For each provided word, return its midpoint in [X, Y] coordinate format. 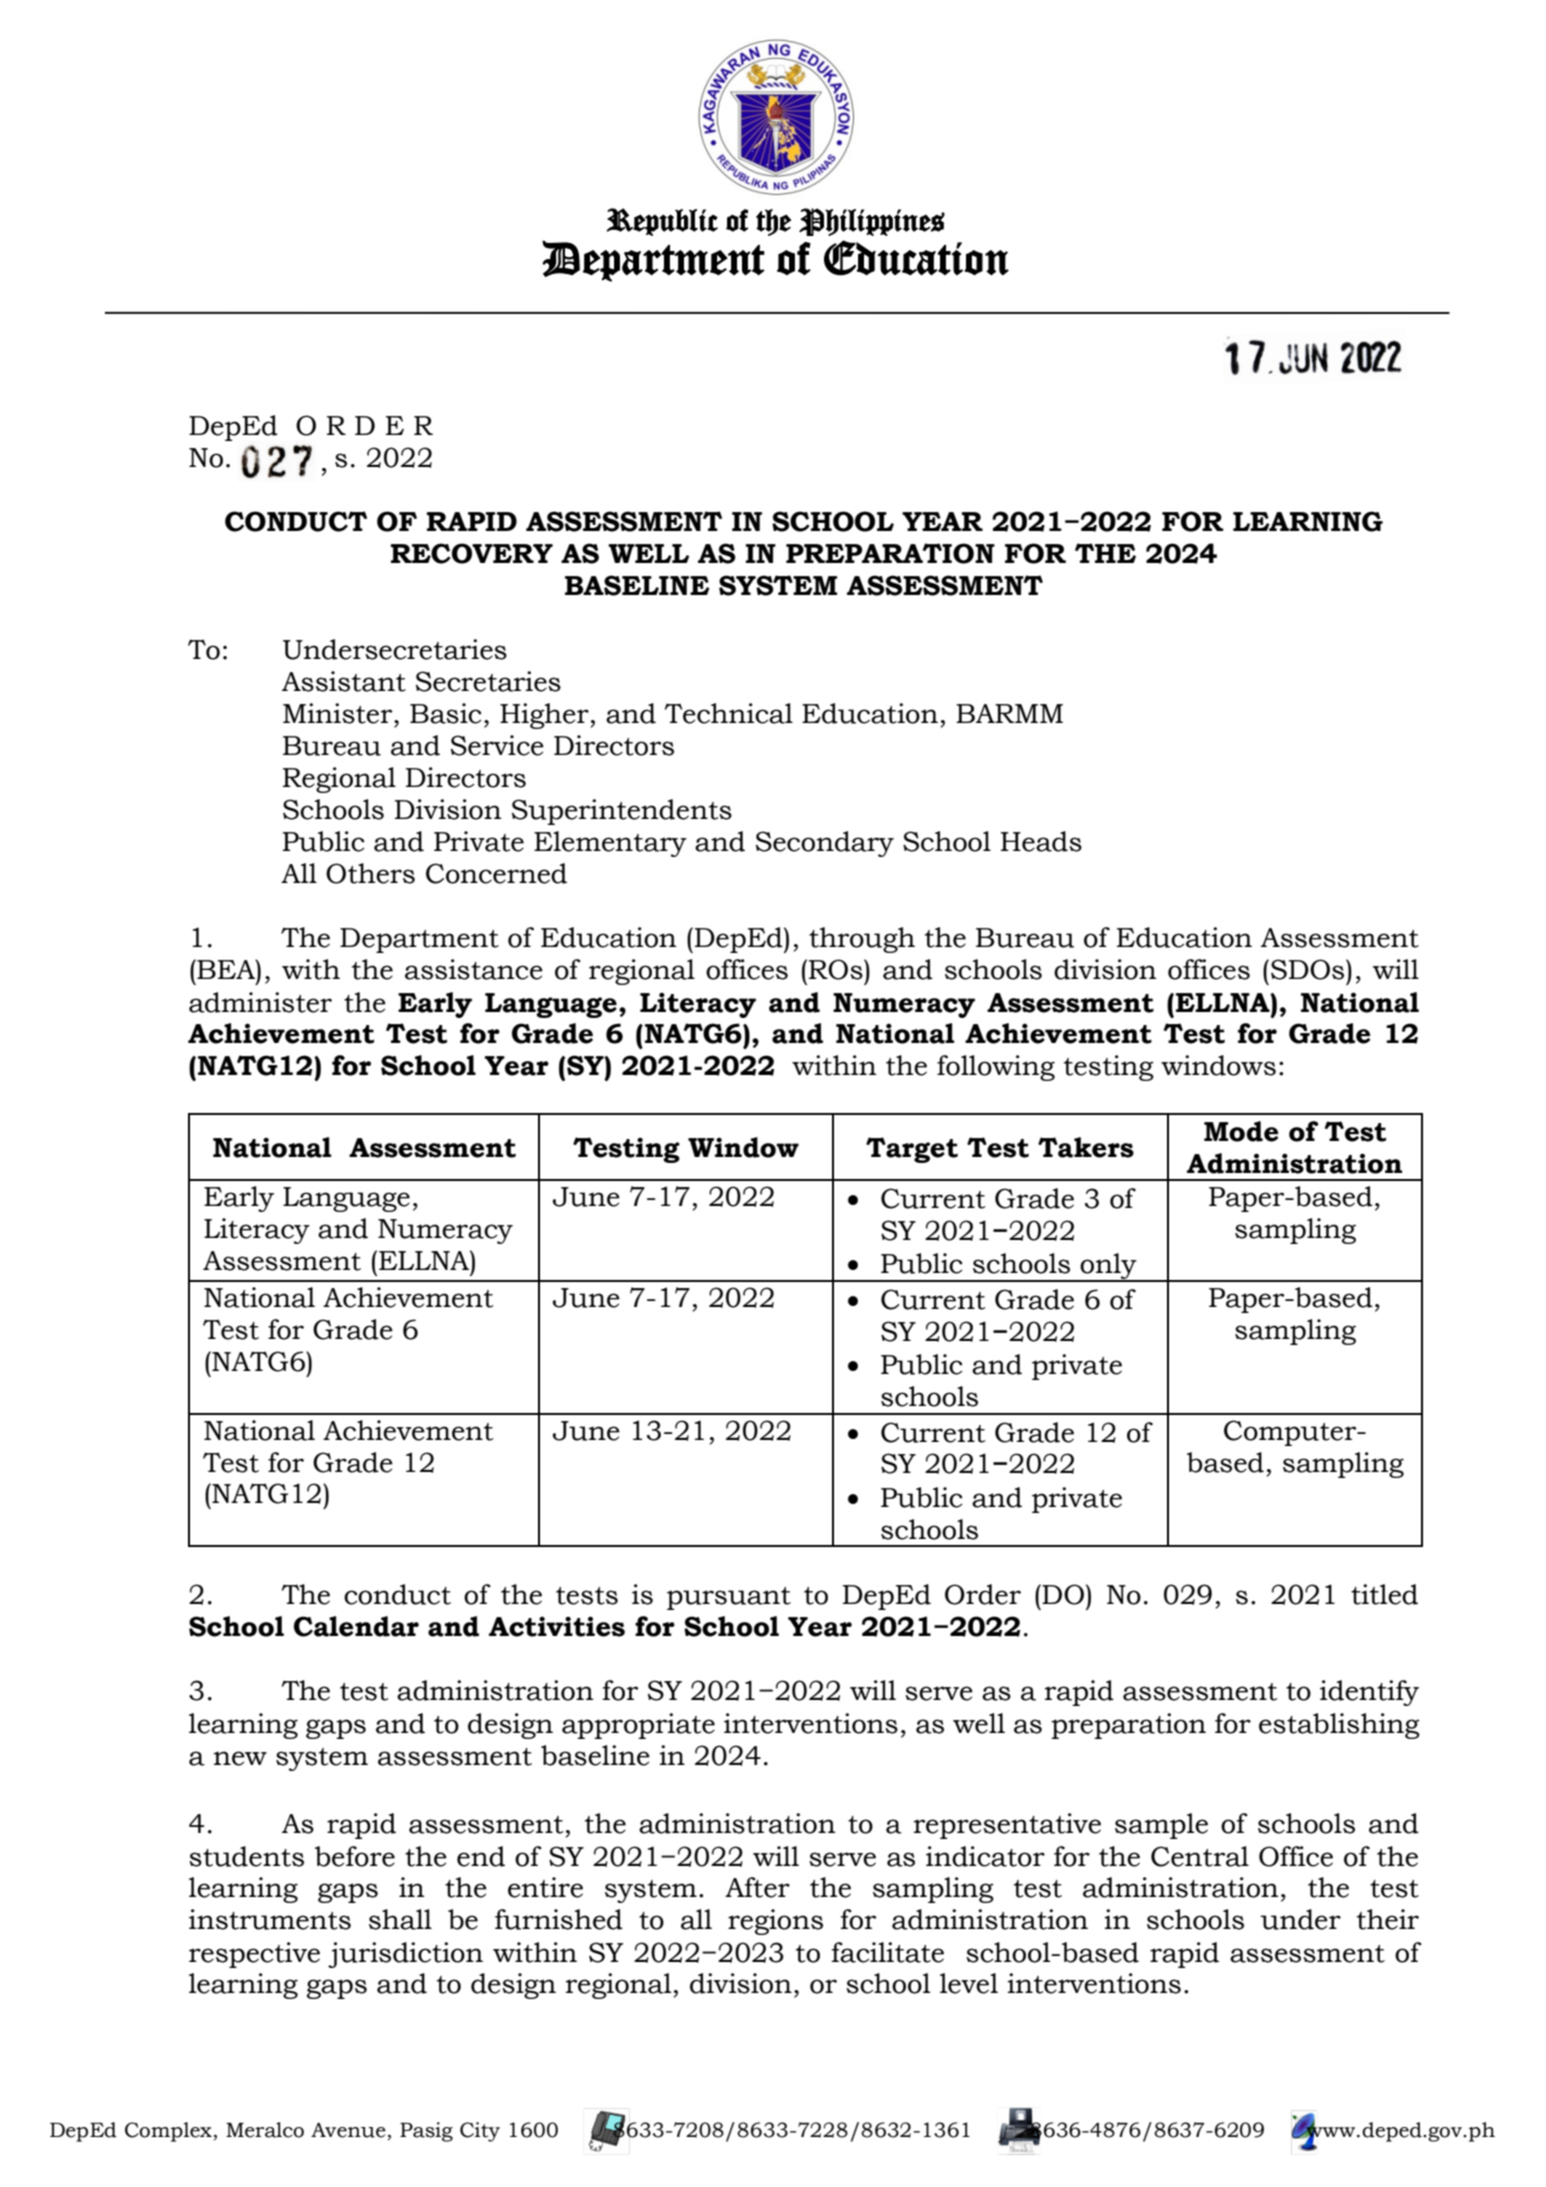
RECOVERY [472, 553]
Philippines [872, 222]
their [1388, 1919]
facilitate [887, 1952]
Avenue [348, 2130]
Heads [1041, 841]
